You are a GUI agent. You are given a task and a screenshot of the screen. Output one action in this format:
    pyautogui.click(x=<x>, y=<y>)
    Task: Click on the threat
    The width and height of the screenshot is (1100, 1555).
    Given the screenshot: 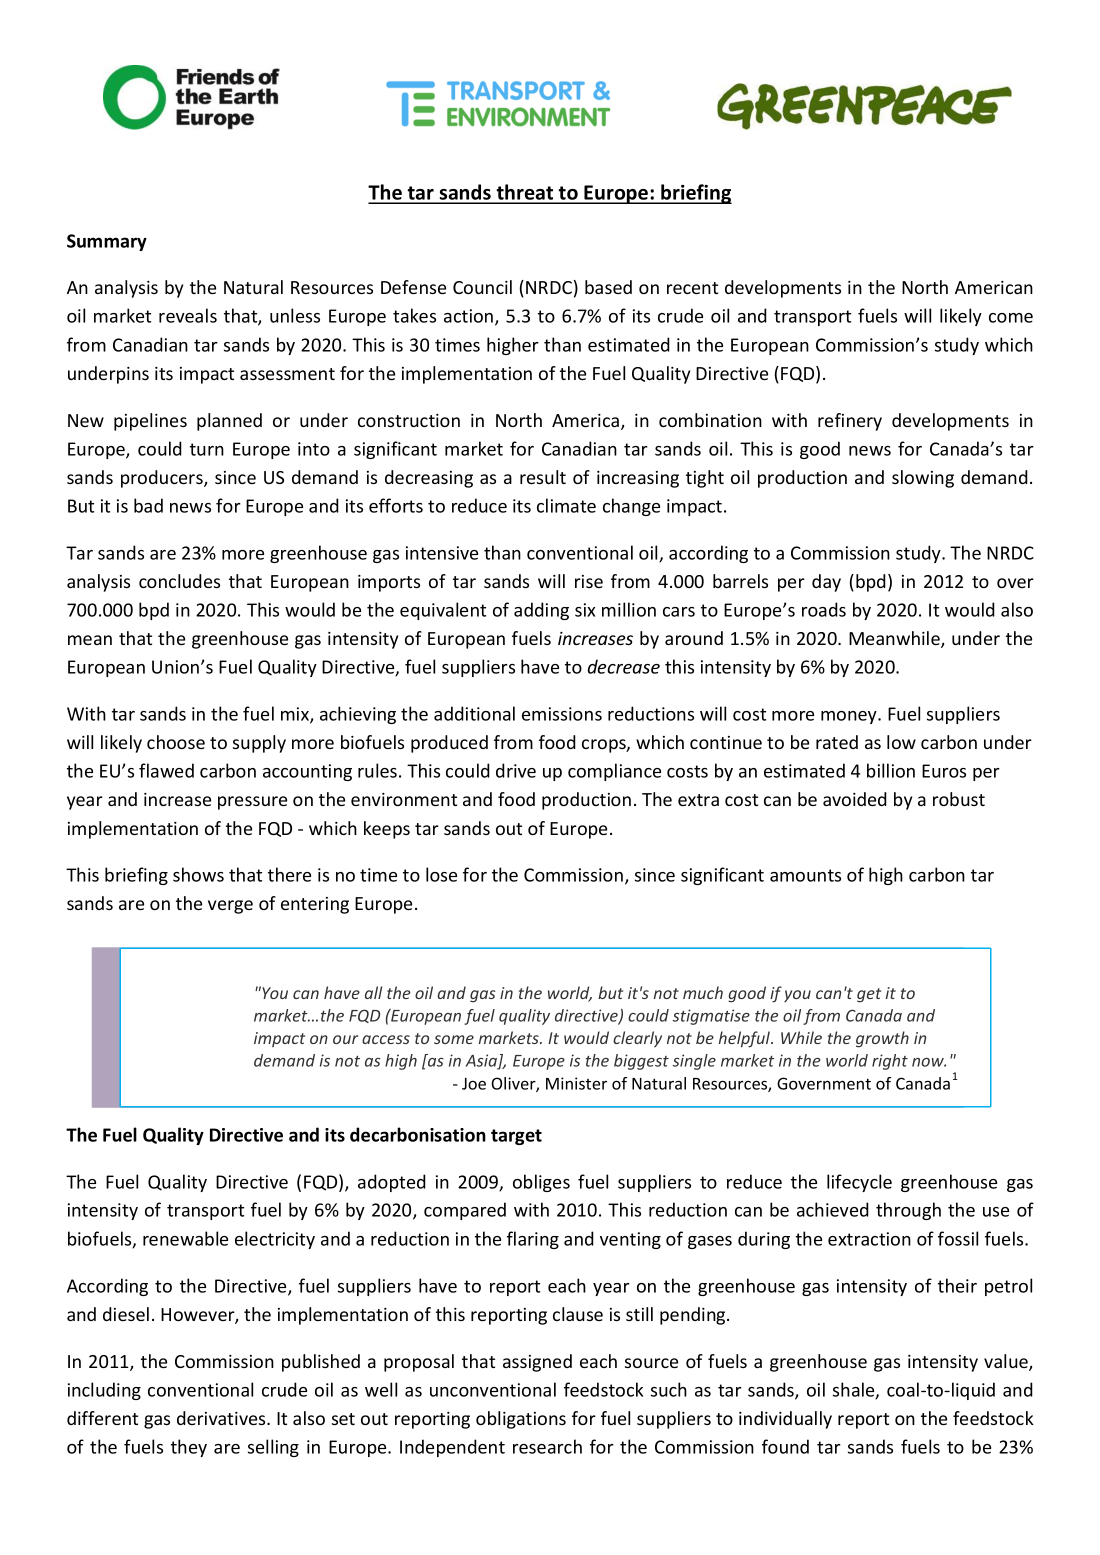 What is the action you would take?
    pyautogui.click(x=525, y=193)
